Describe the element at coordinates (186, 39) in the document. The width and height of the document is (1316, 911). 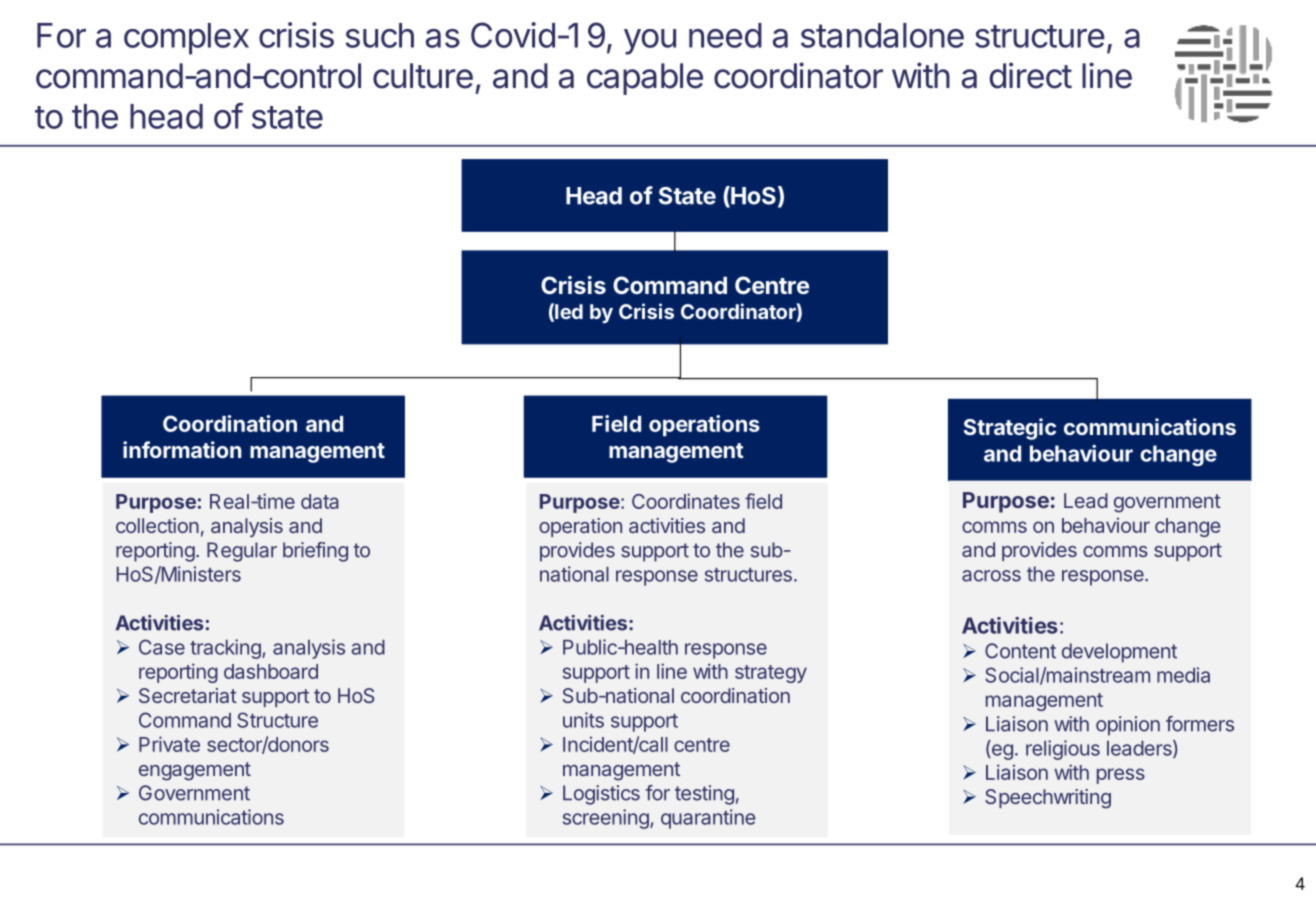
I see `complex` at that location.
